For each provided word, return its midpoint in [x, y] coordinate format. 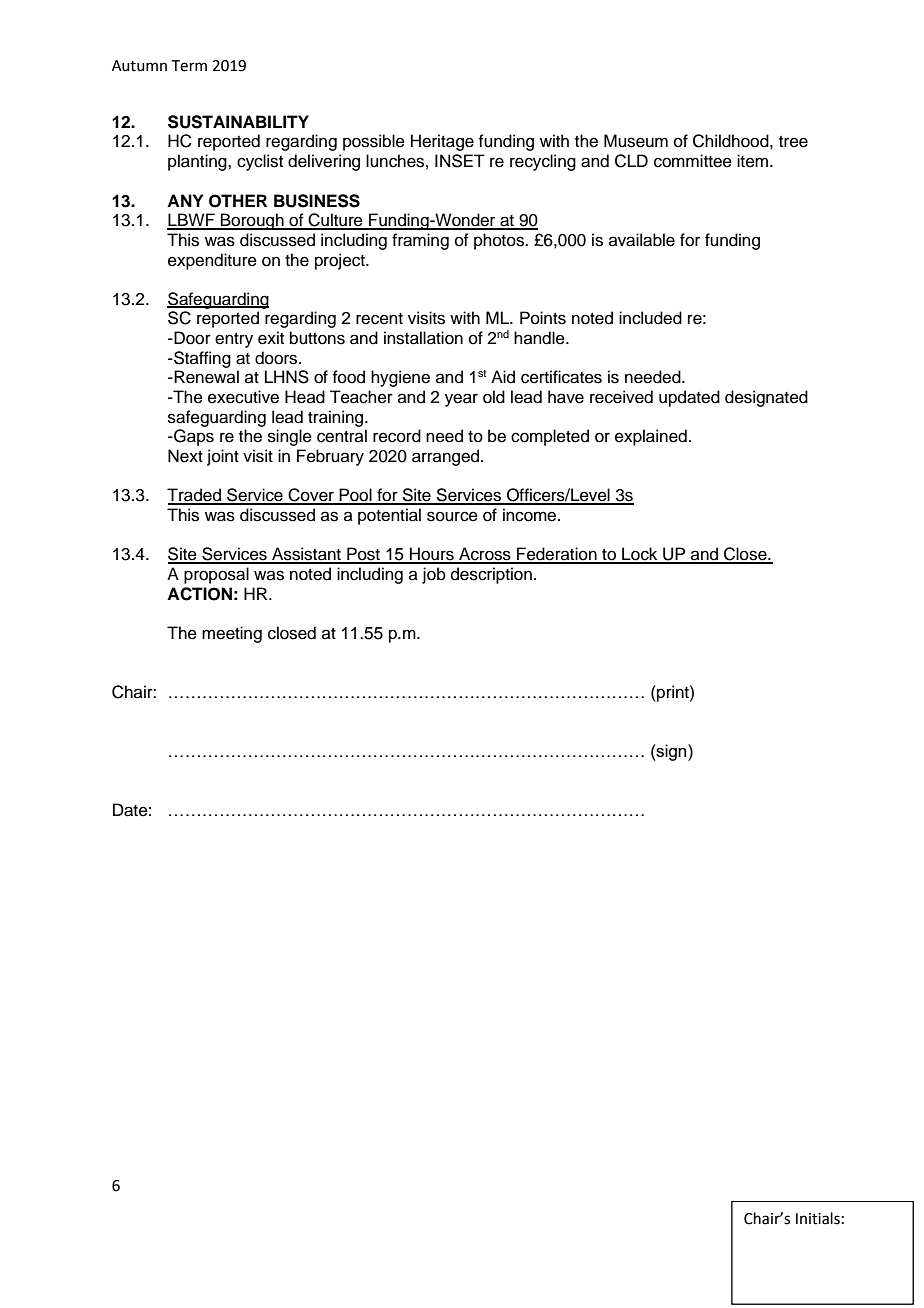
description [491, 575]
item [754, 161]
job [434, 575]
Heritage [442, 142]
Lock [640, 555]
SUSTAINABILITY [238, 122]
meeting [232, 634]
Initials [818, 1218]
